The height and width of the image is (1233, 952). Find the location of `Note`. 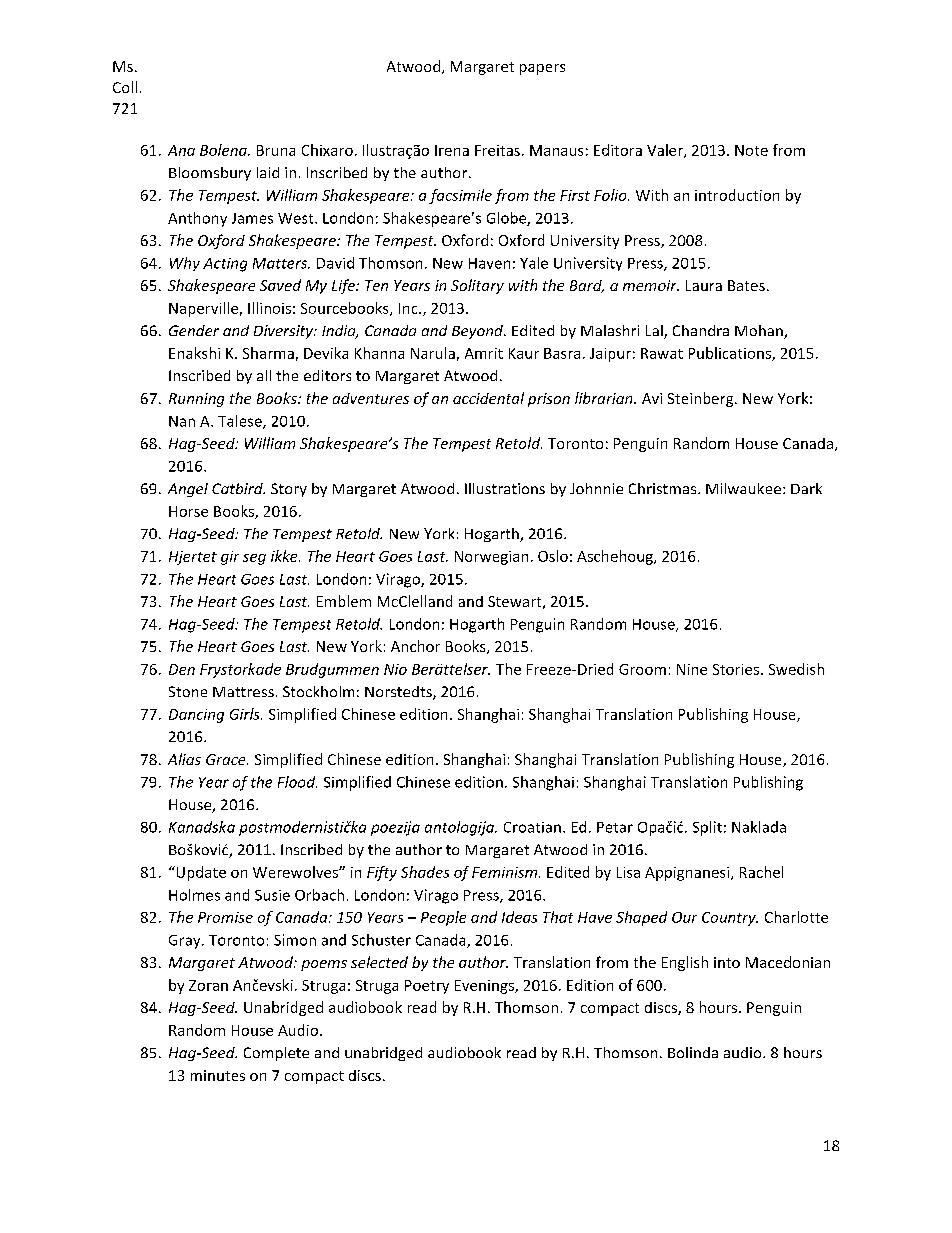

Note is located at coordinates (751, 150).
